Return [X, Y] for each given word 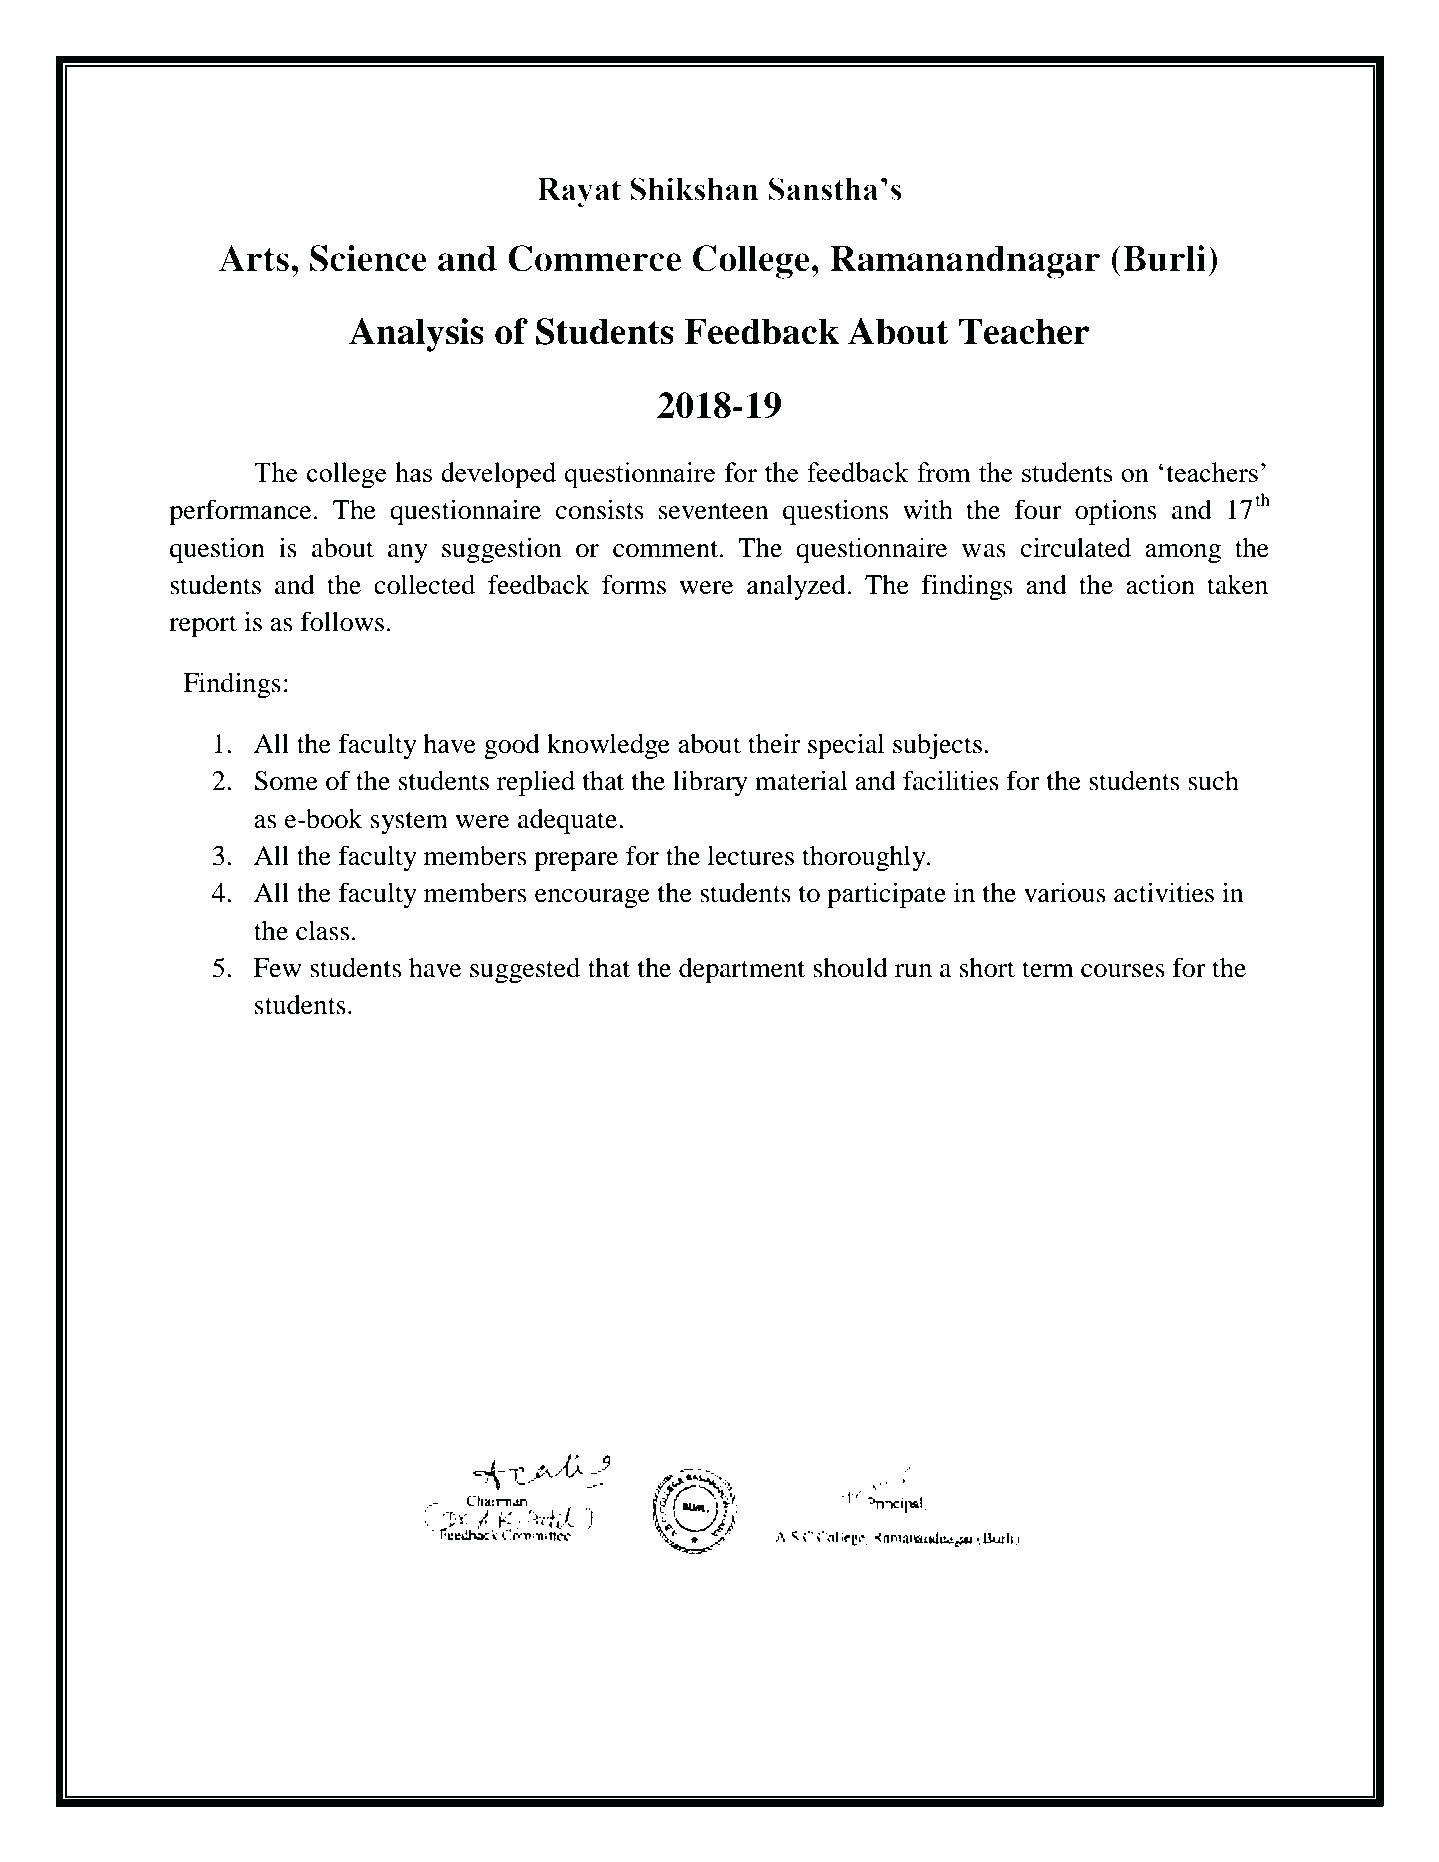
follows [342, 621]
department [742, 970]
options [1116, 512]
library [710, 783]
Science [368, 258]
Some [286, 781]
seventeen [714, 511]
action [1160, 584]
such [1213, 781]
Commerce [594, 258]
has [413, 472]
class [323, 931]
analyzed [796, 587]
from [944, 472]
